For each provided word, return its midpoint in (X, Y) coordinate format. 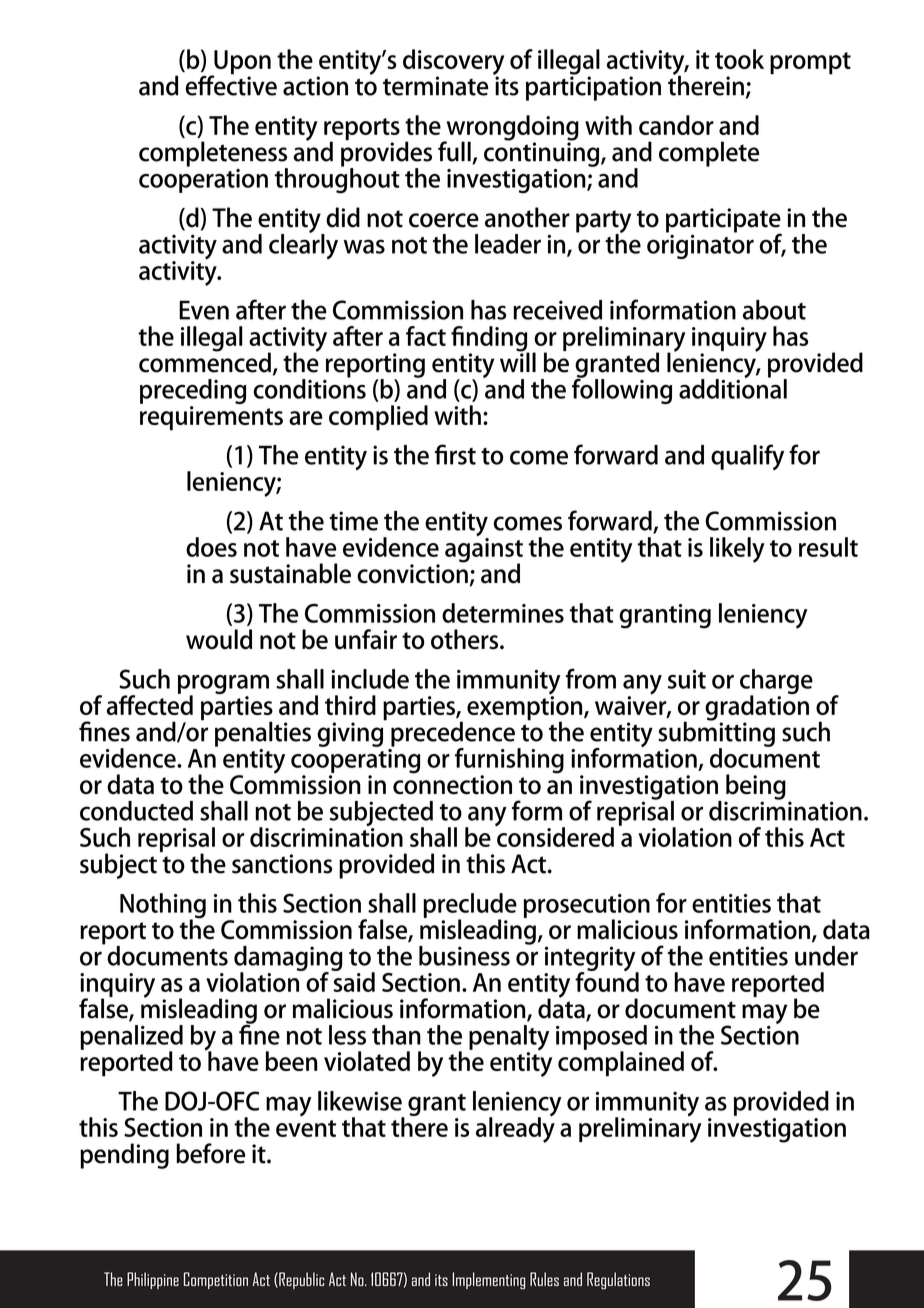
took (739, 59)
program (223, 686)
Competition (216, 1280)
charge (776, 683)
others (466, 639)
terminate (435, 86)
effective (231, 84)
